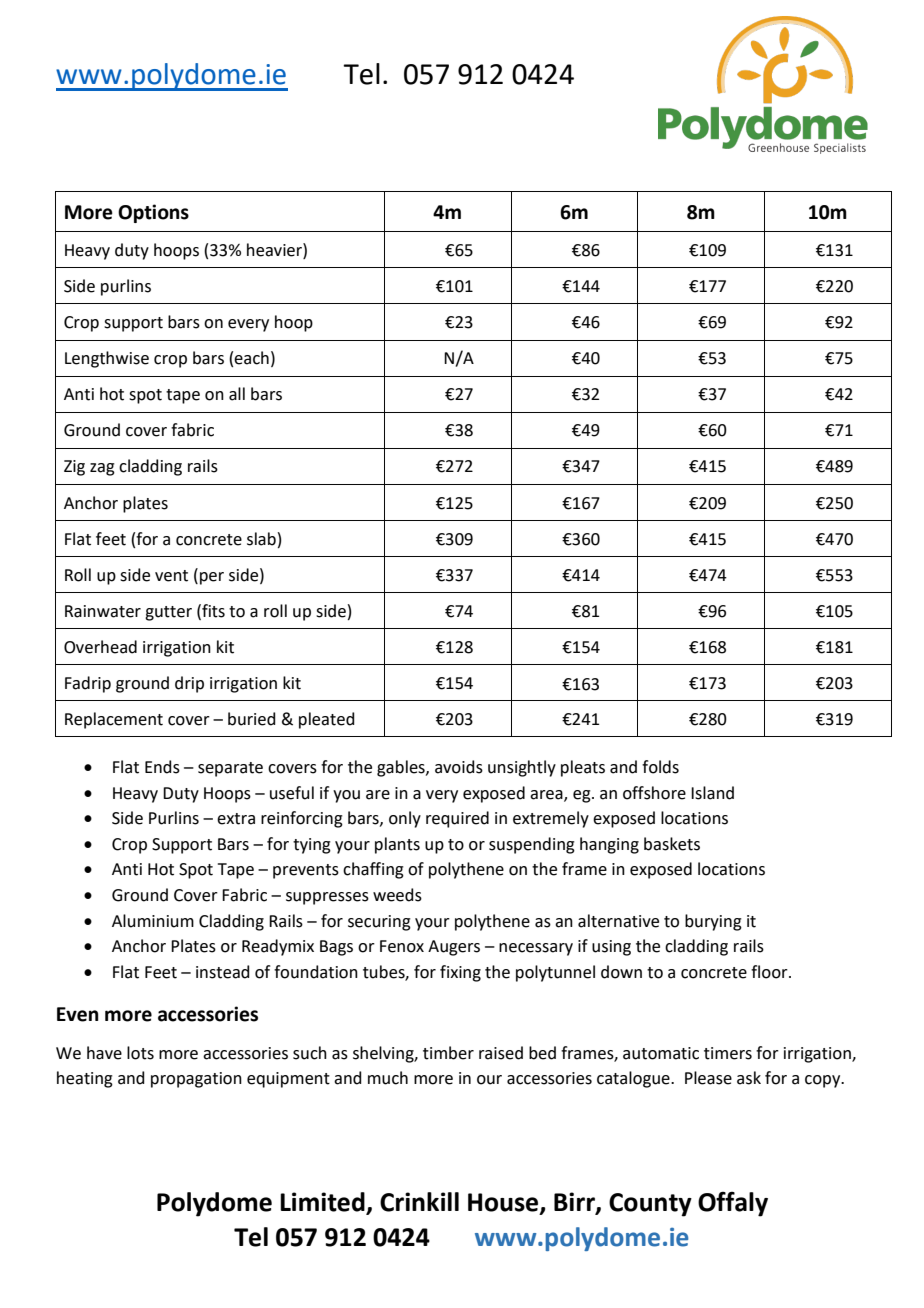 Image resolution: width=924 pixels, height=1308 pixels. What do you see at coordinates (153, 921) in the document?
I see `Aluminium` at bounding box center [153, 921].
